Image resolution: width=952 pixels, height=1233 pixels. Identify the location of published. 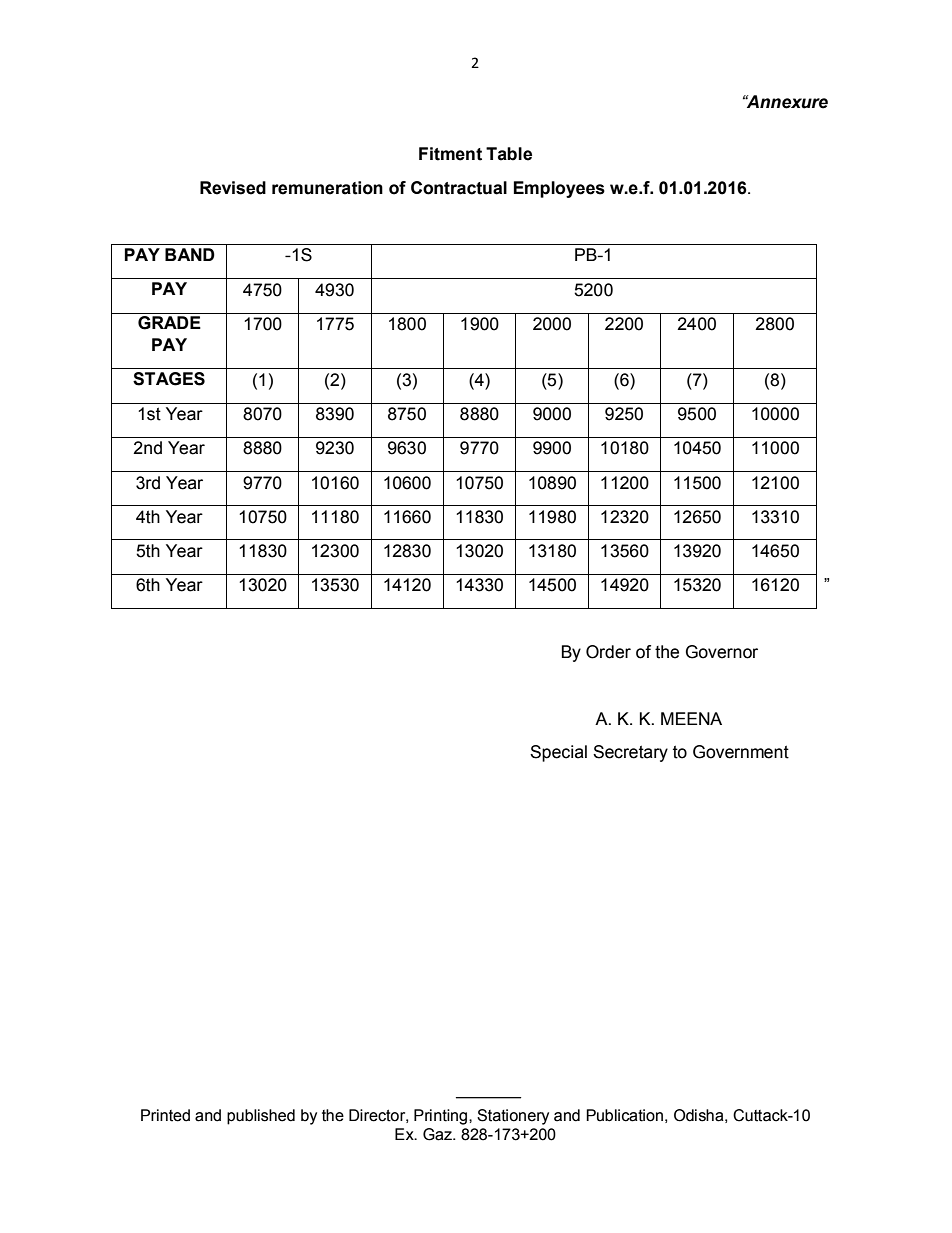
(261, 1117).
